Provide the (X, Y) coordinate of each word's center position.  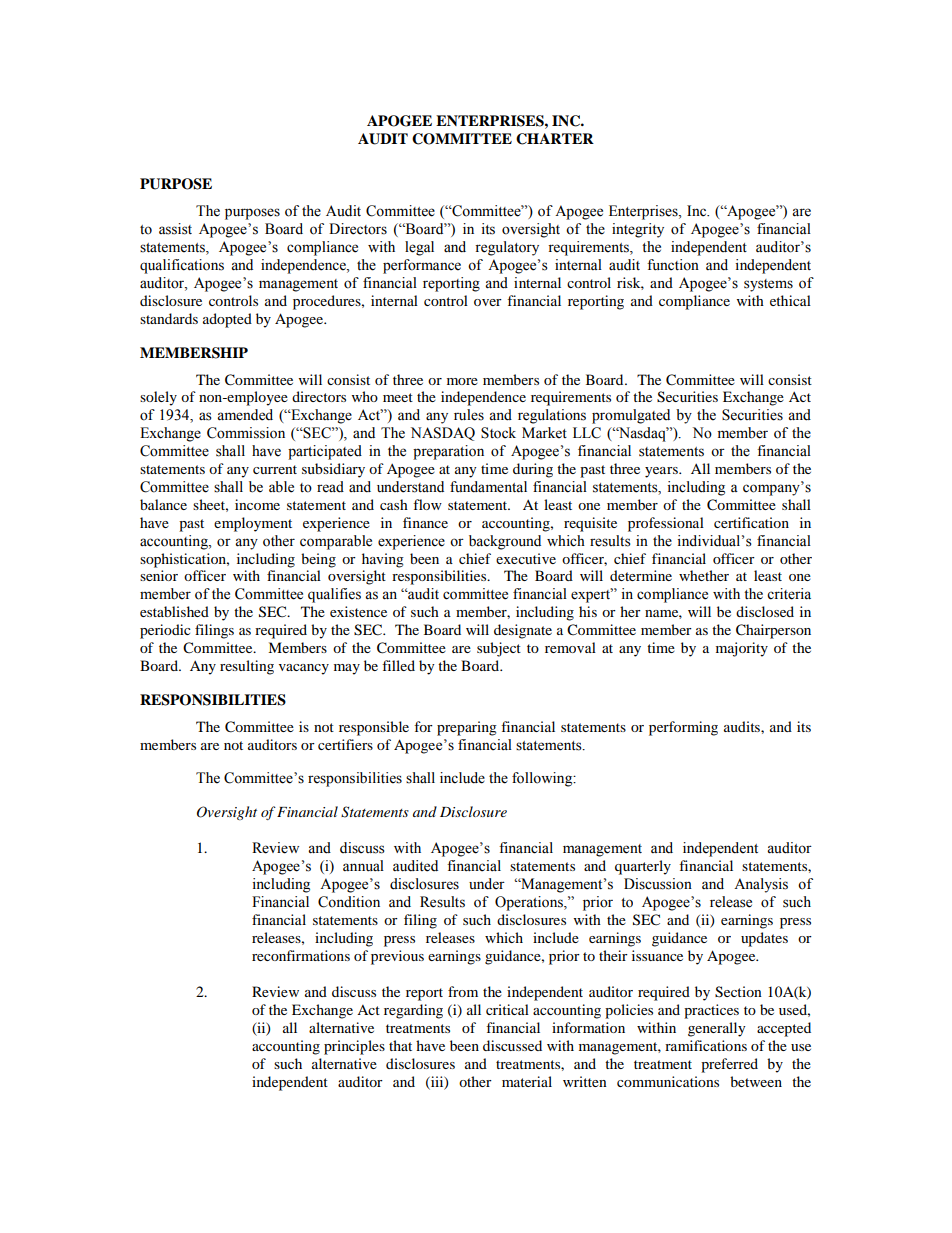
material (527, 1081)
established (174, 611)
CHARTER (555, 139)
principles (354, 1047)
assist (175, 229)
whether (704, 575)
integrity (638, 230)
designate (523, 631)
